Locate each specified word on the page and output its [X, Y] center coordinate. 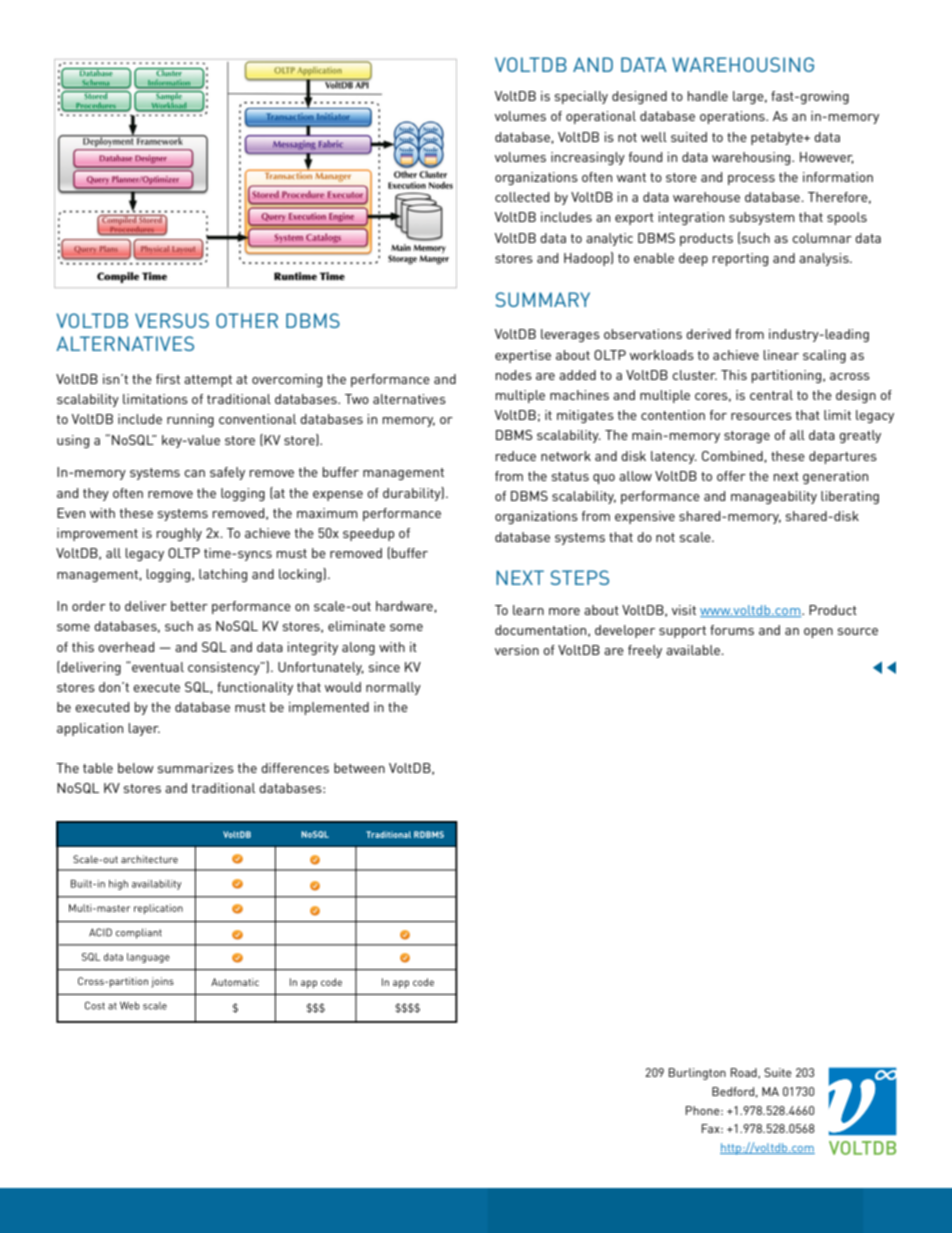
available [694, 650]
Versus [172, 320]
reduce [516, 456]
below [136, 768]
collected [522, 197]
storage [747, 437]
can [194, 473]
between [359, 768]
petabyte [778, 138]
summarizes [196, 768]
